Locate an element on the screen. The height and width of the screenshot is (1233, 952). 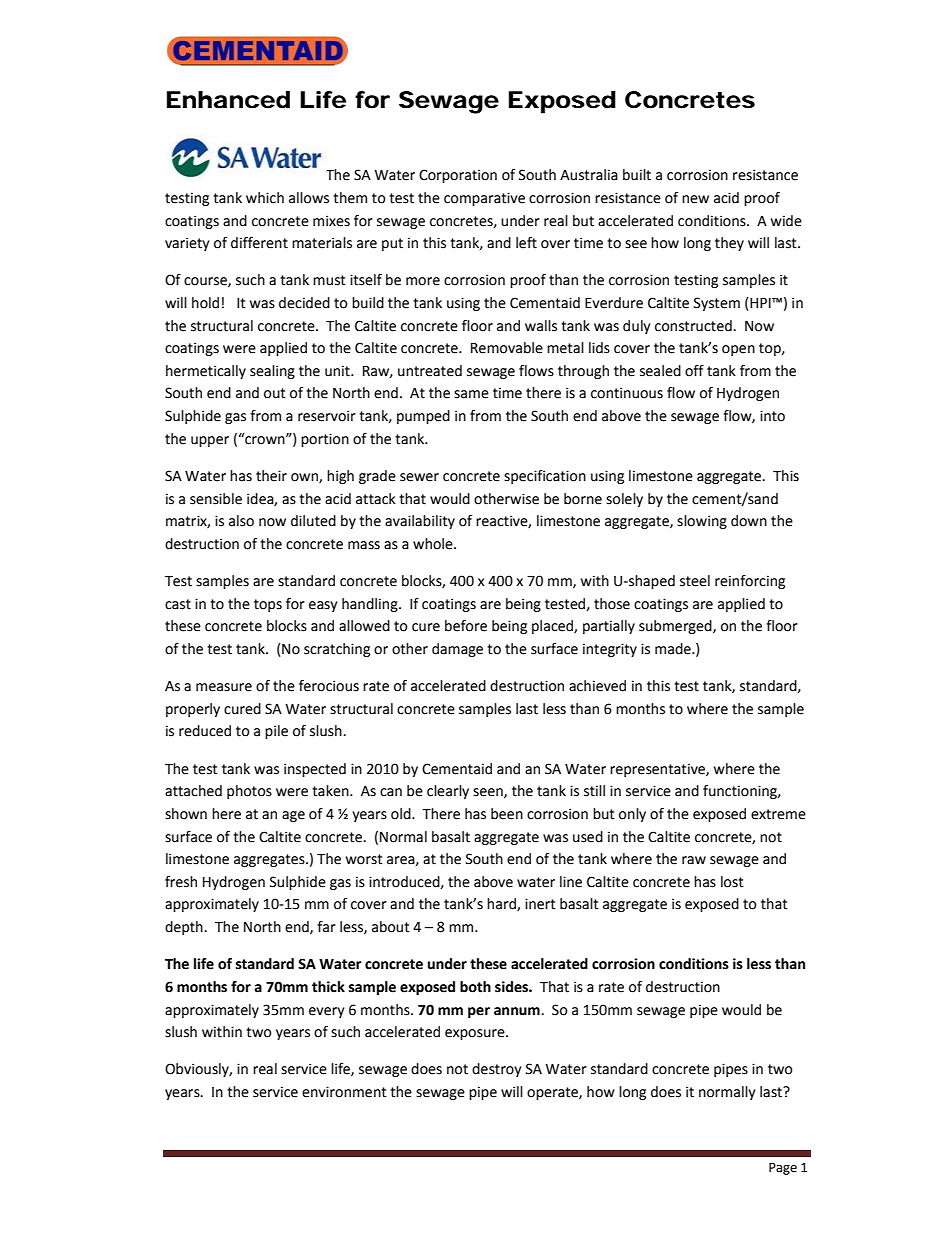
Corporation is located at coordinates (458, 176).
